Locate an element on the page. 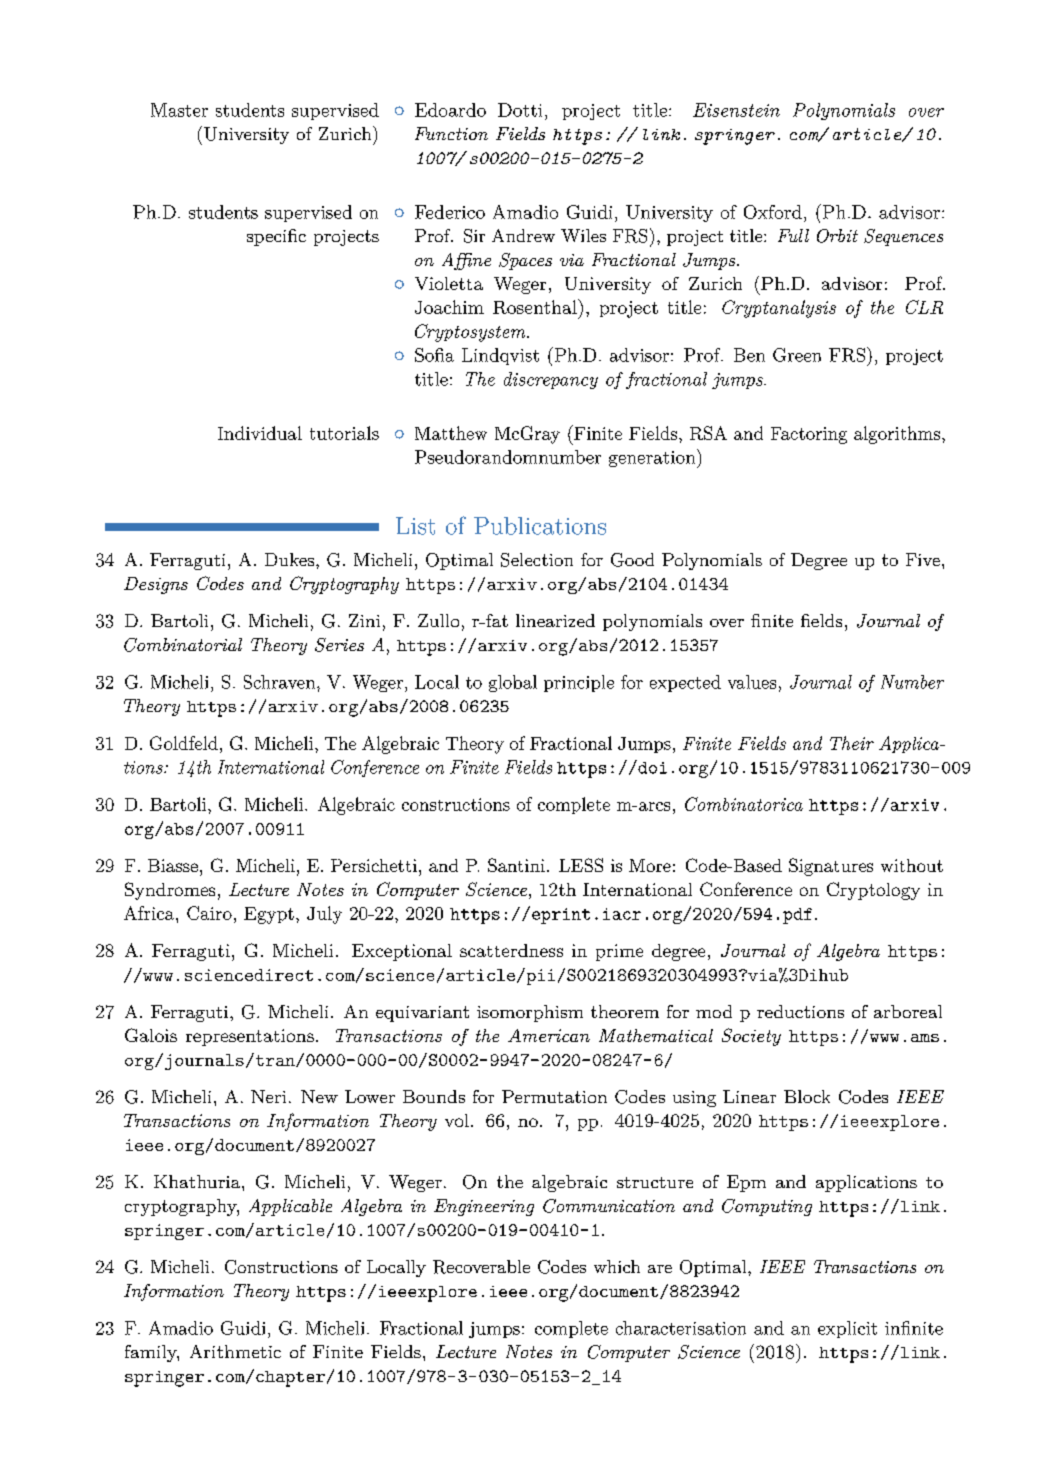 This page has width=1048, height=1482. which is located at coordinates (617, 1266).
